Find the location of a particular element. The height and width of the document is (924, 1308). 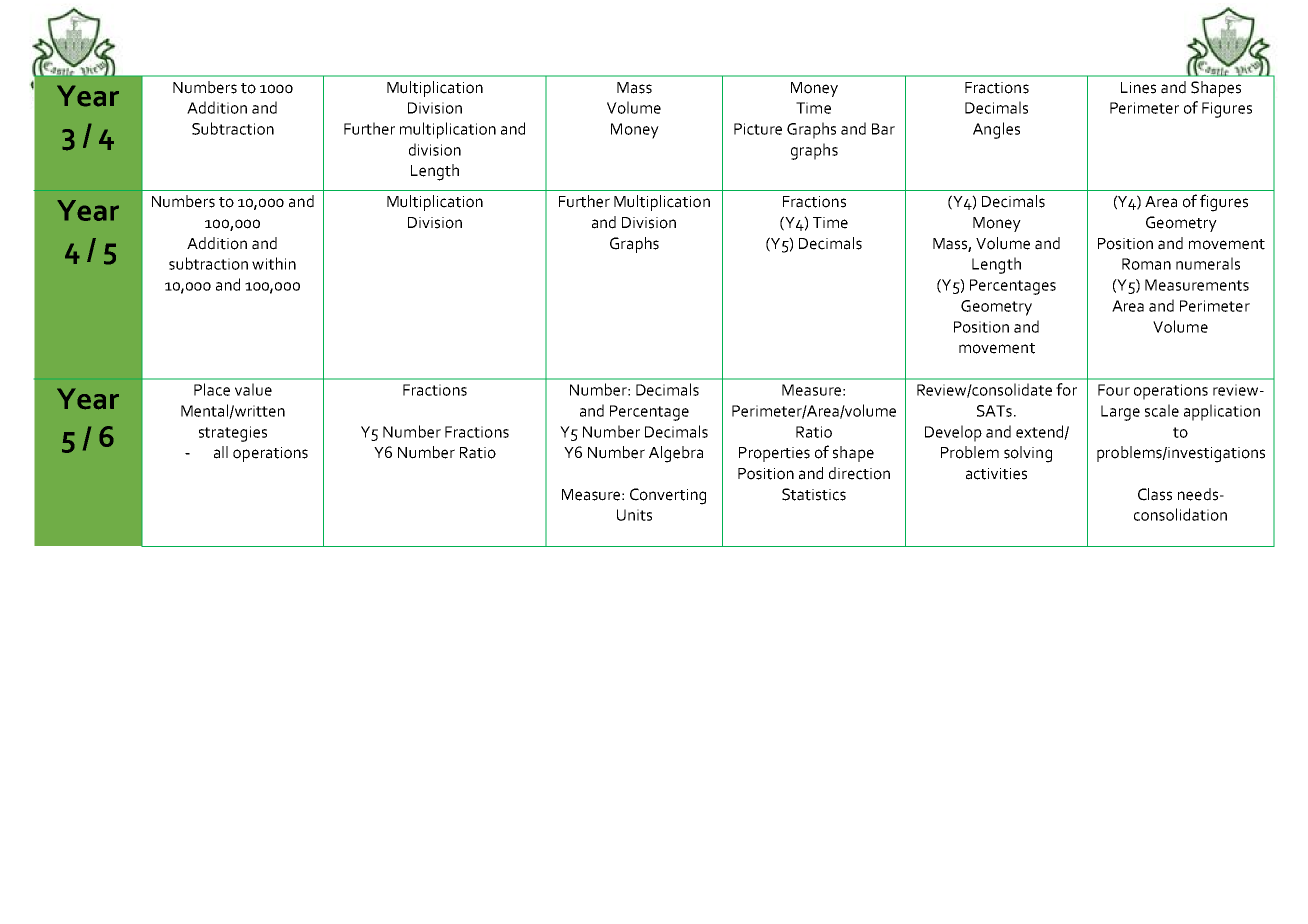

numerals is located at coordinates (1208, 263).
